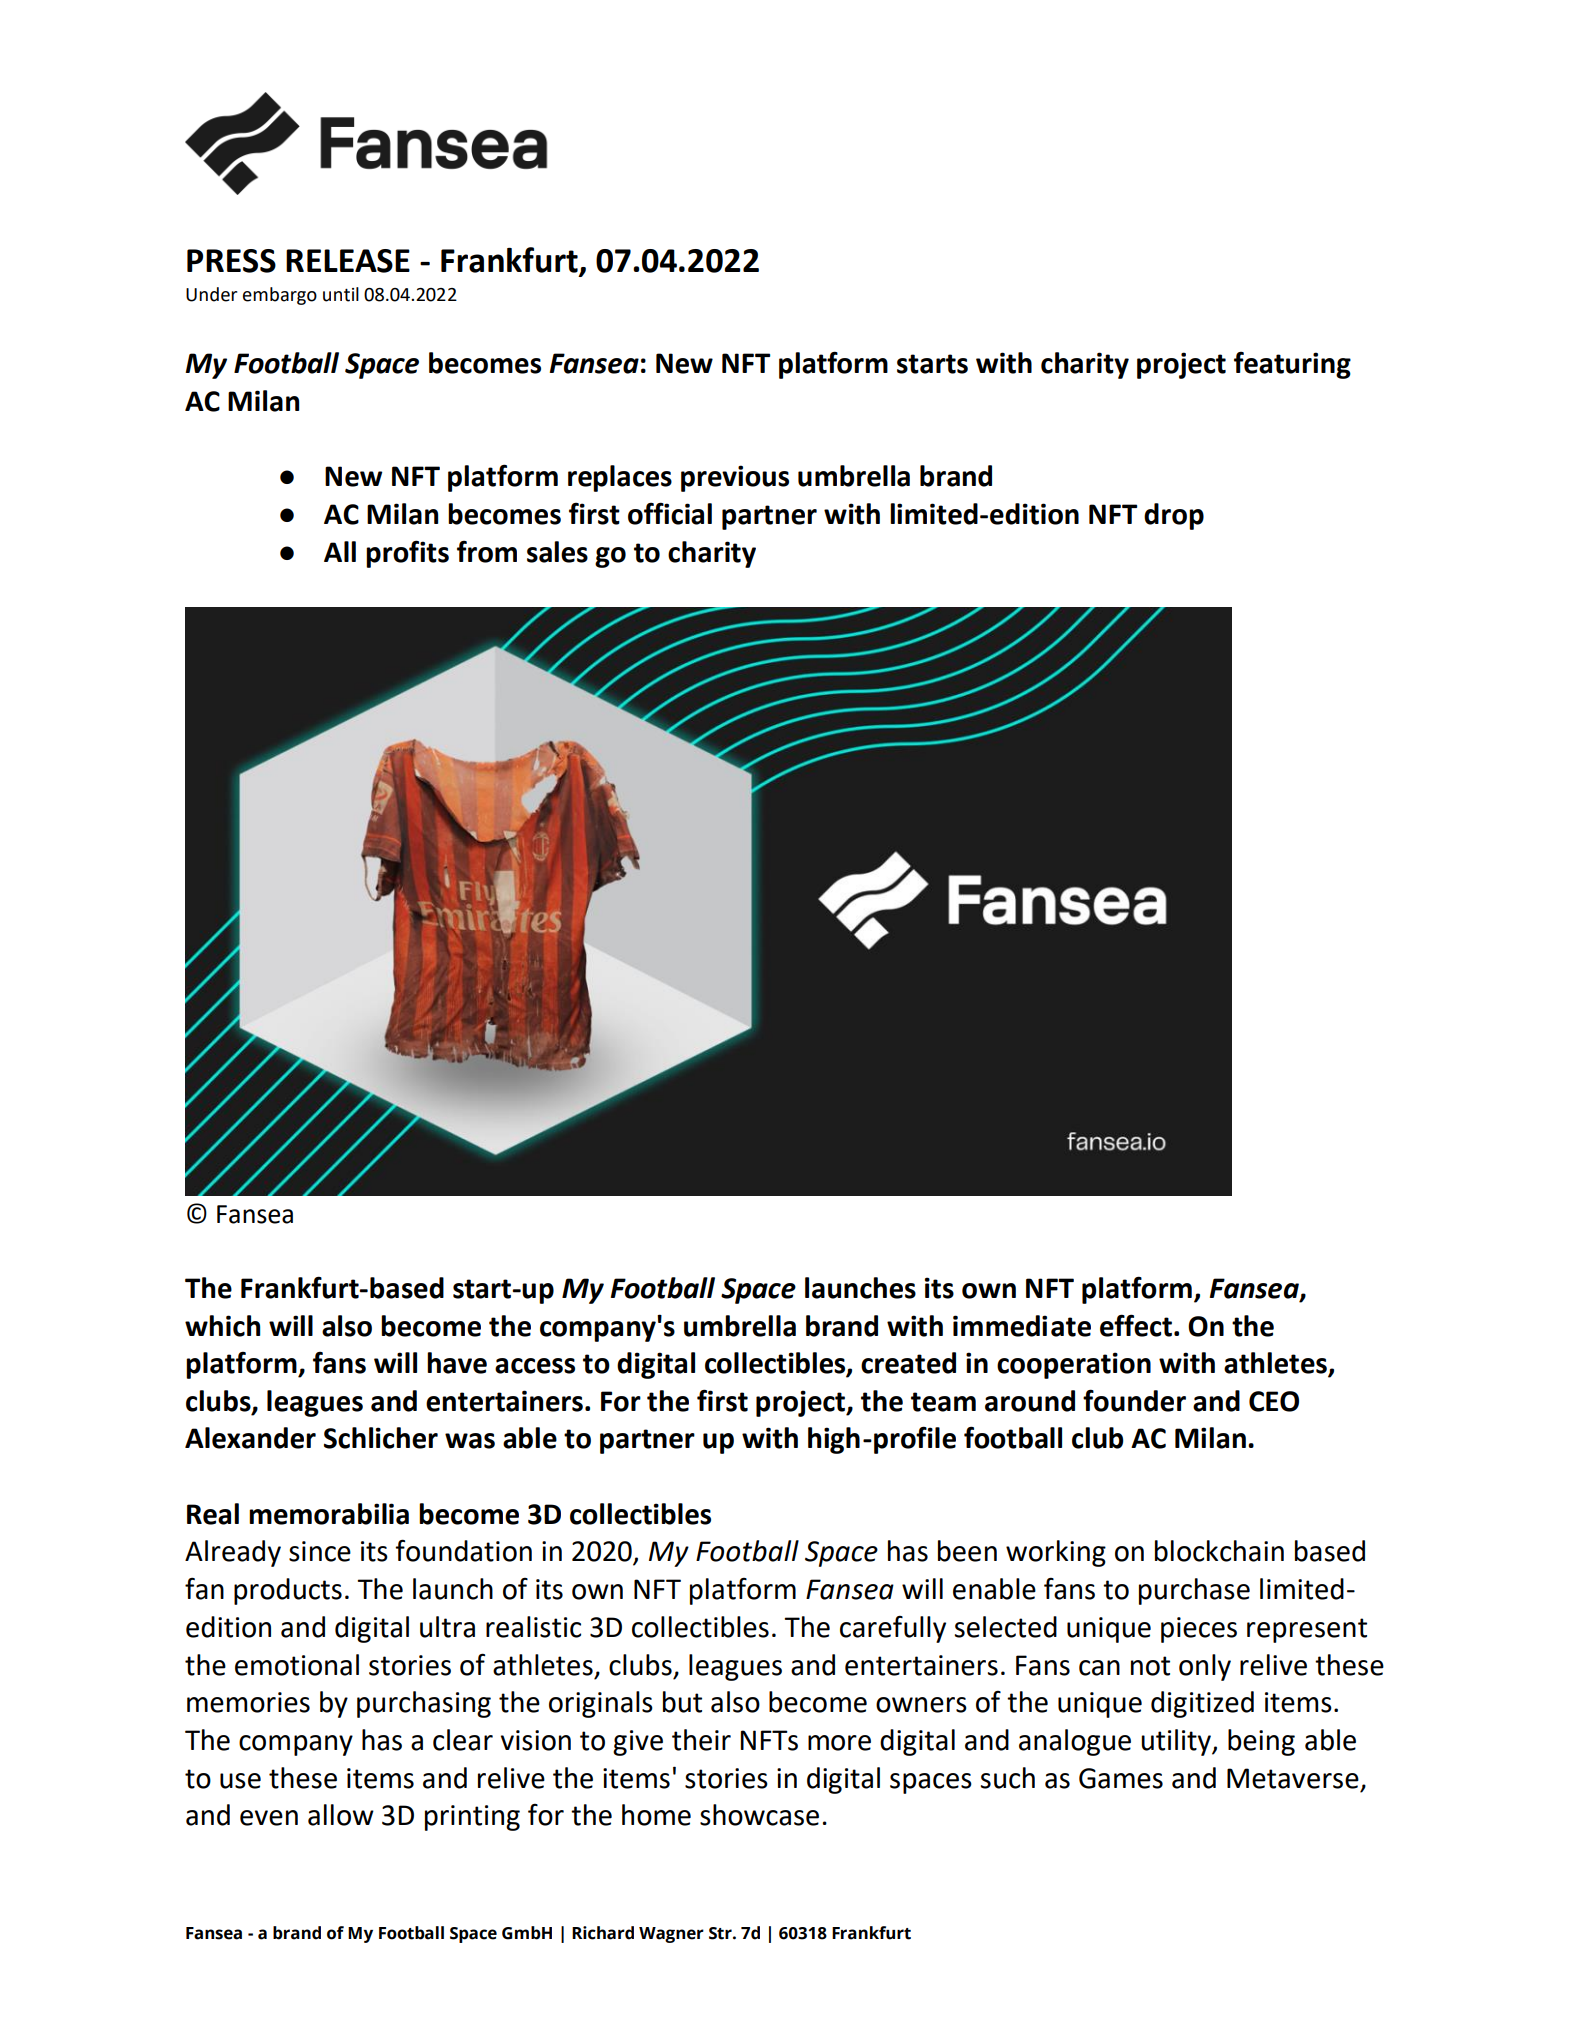  I want to click on which, so click(222, 1326).
